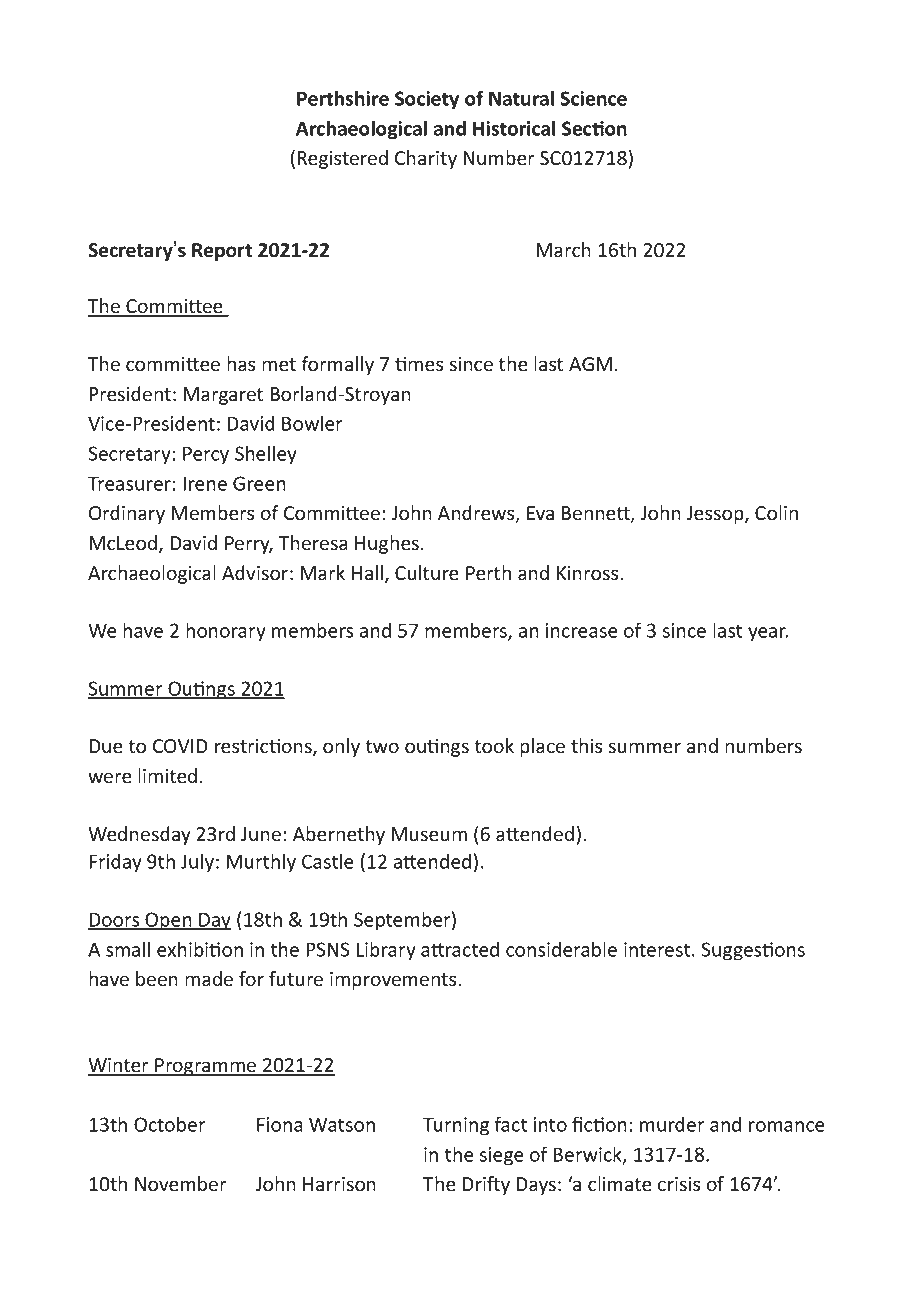  I want to click on Charity, so click(426, 159).
